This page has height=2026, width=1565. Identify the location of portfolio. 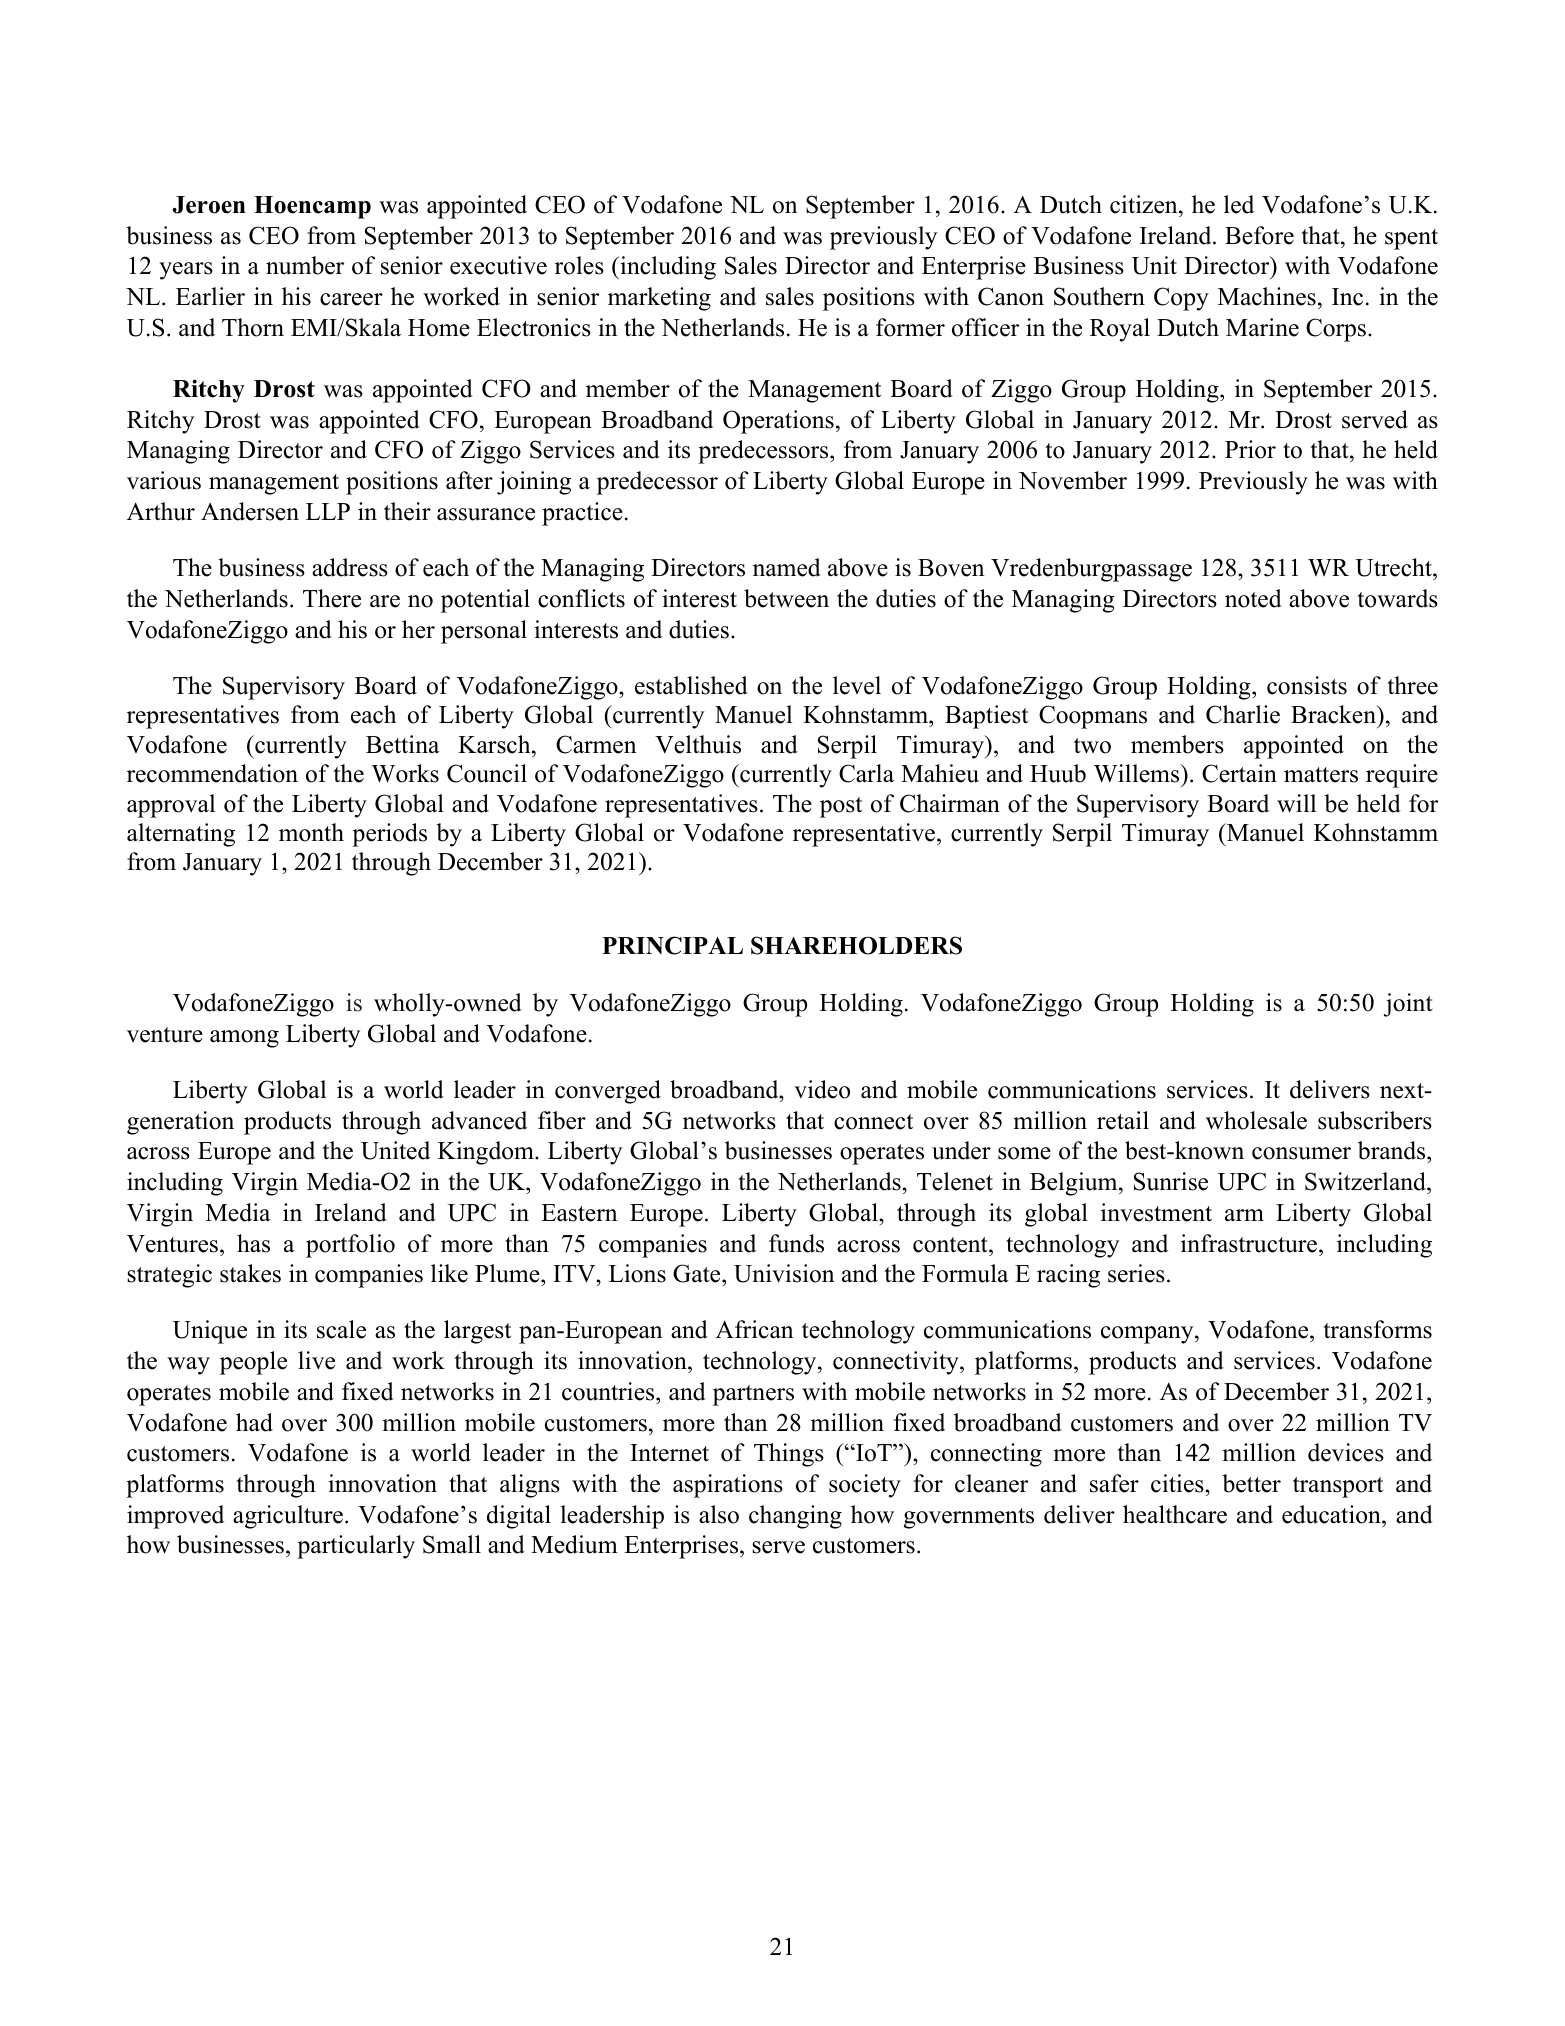
(350, 1246).
